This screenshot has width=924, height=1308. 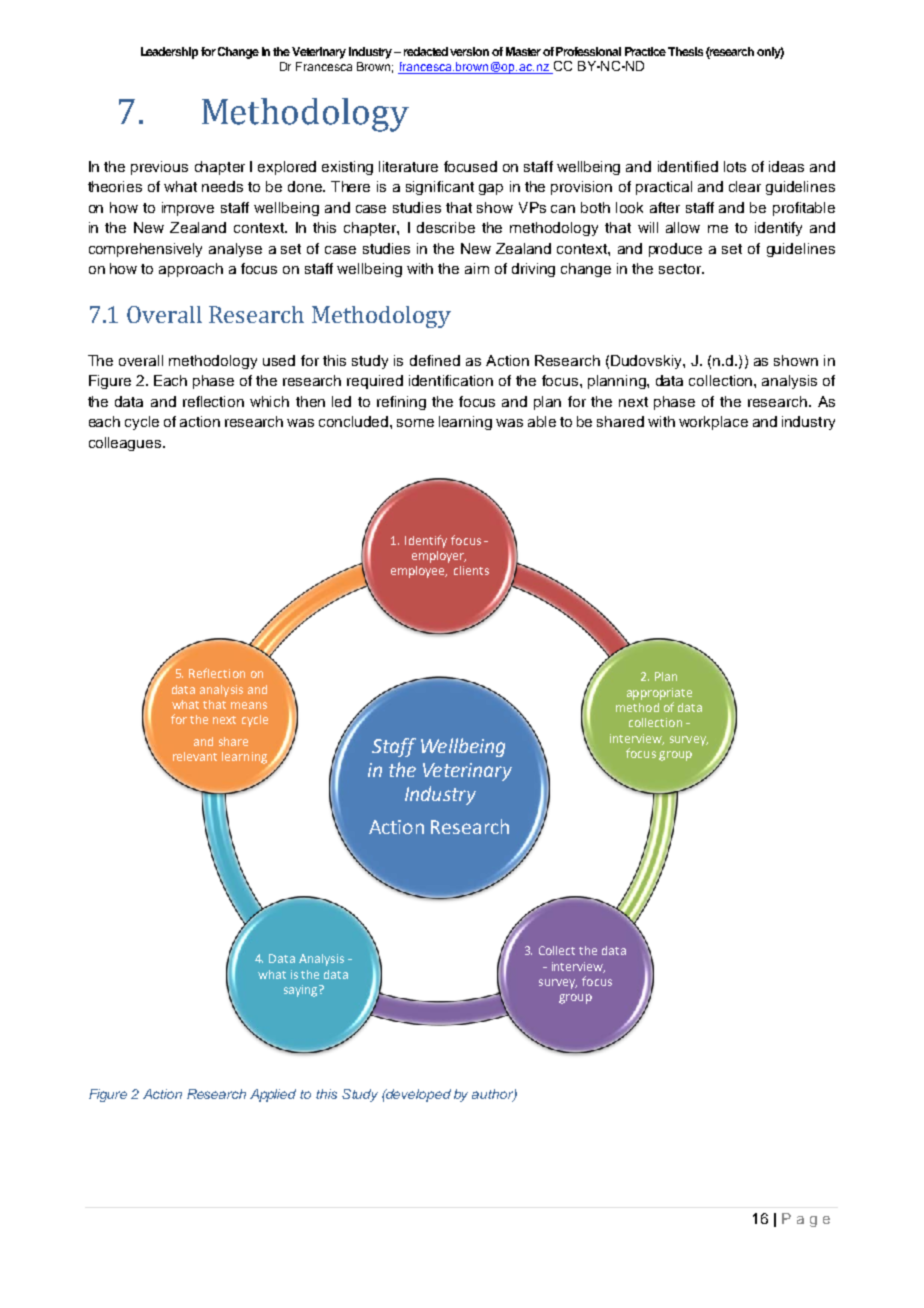 I want to click on saying, so click(x=302, y=991).
